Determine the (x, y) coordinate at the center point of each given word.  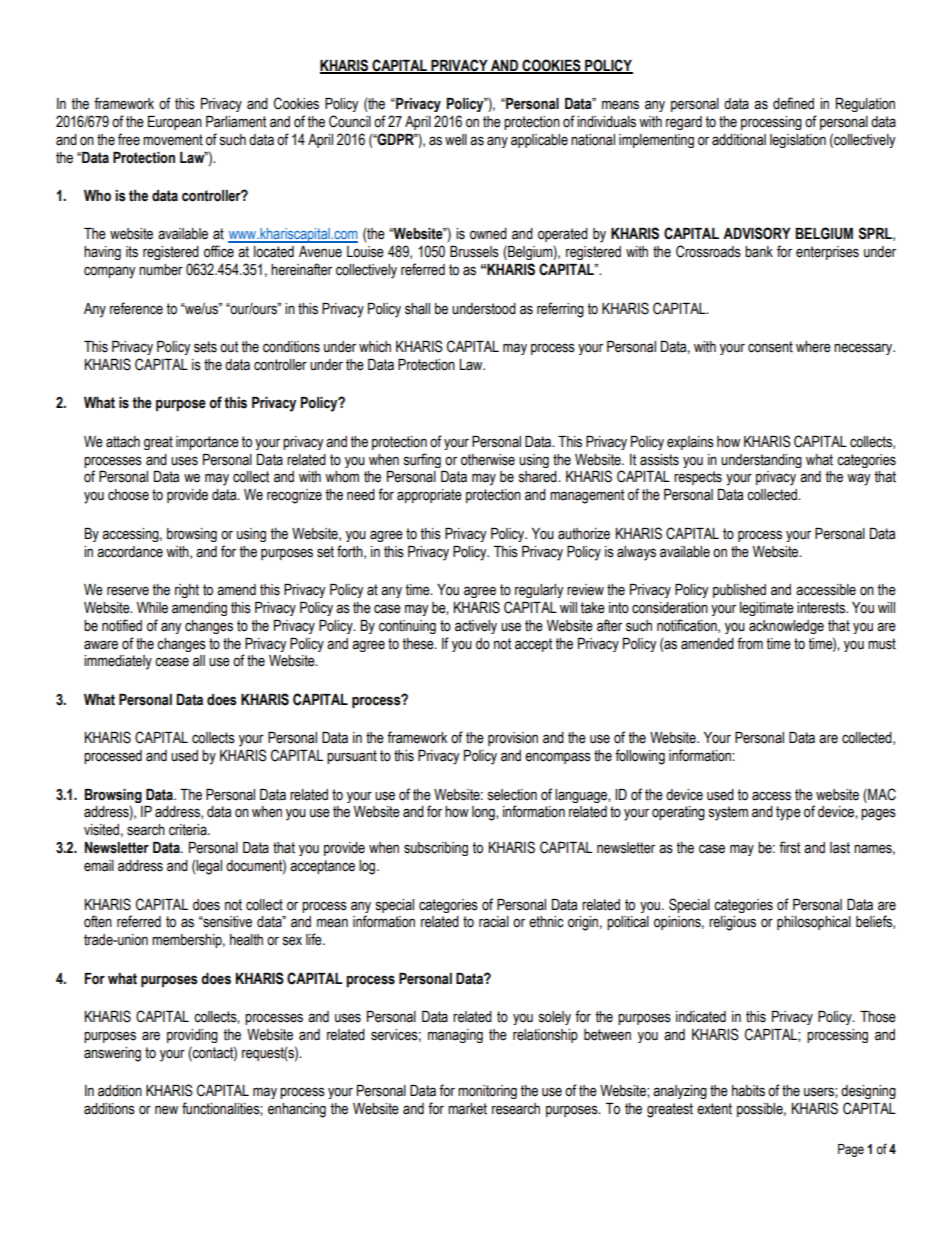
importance (207, 443)
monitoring (487, 1092)
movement (173, 140)
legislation (798, 141)
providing (192, 1036)
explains (690, 443)
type (788, 813)
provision (513, 739)
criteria (189, 830)
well (456, 140)
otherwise (488, 460)
